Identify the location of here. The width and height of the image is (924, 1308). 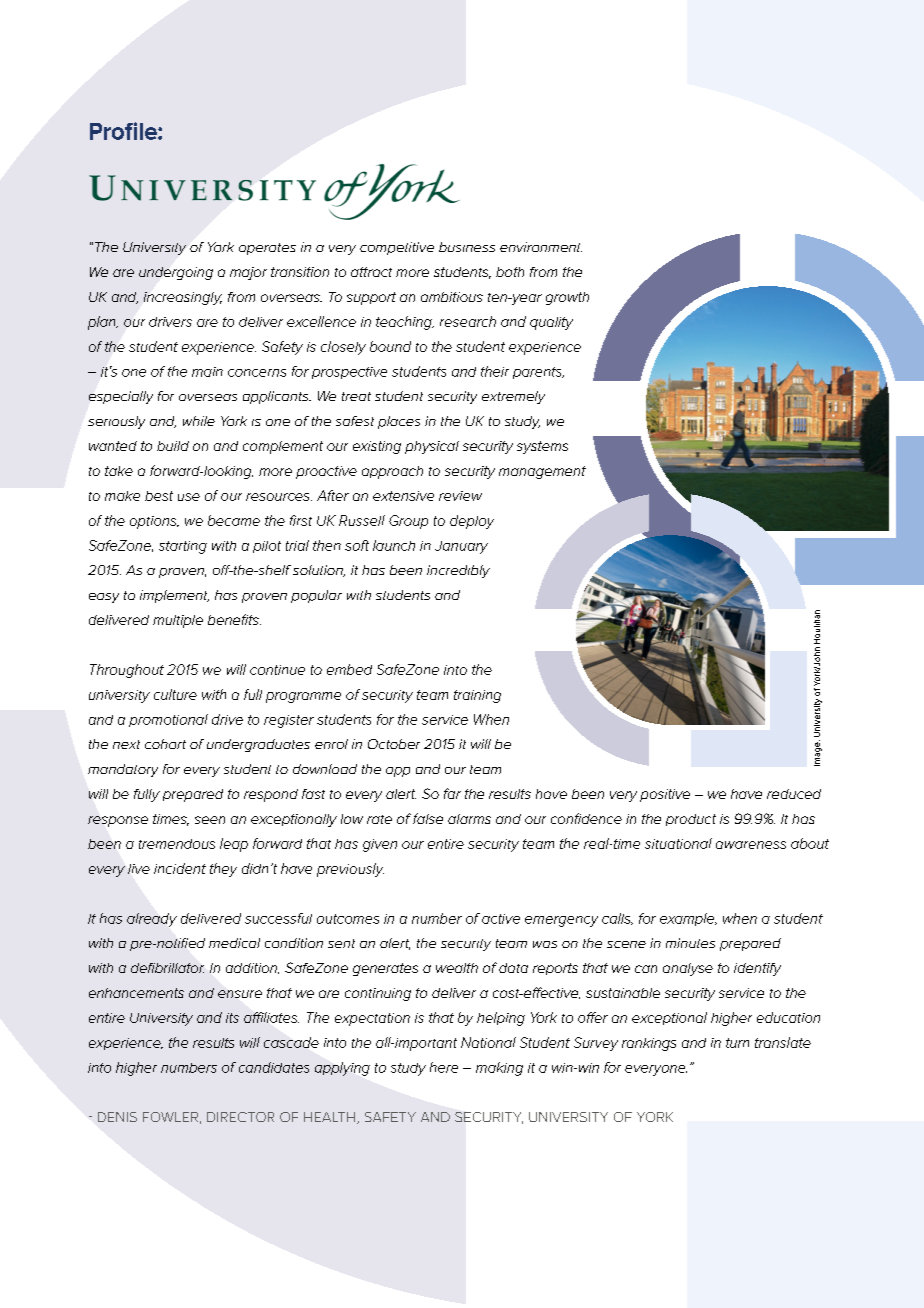
(444, 1067).
